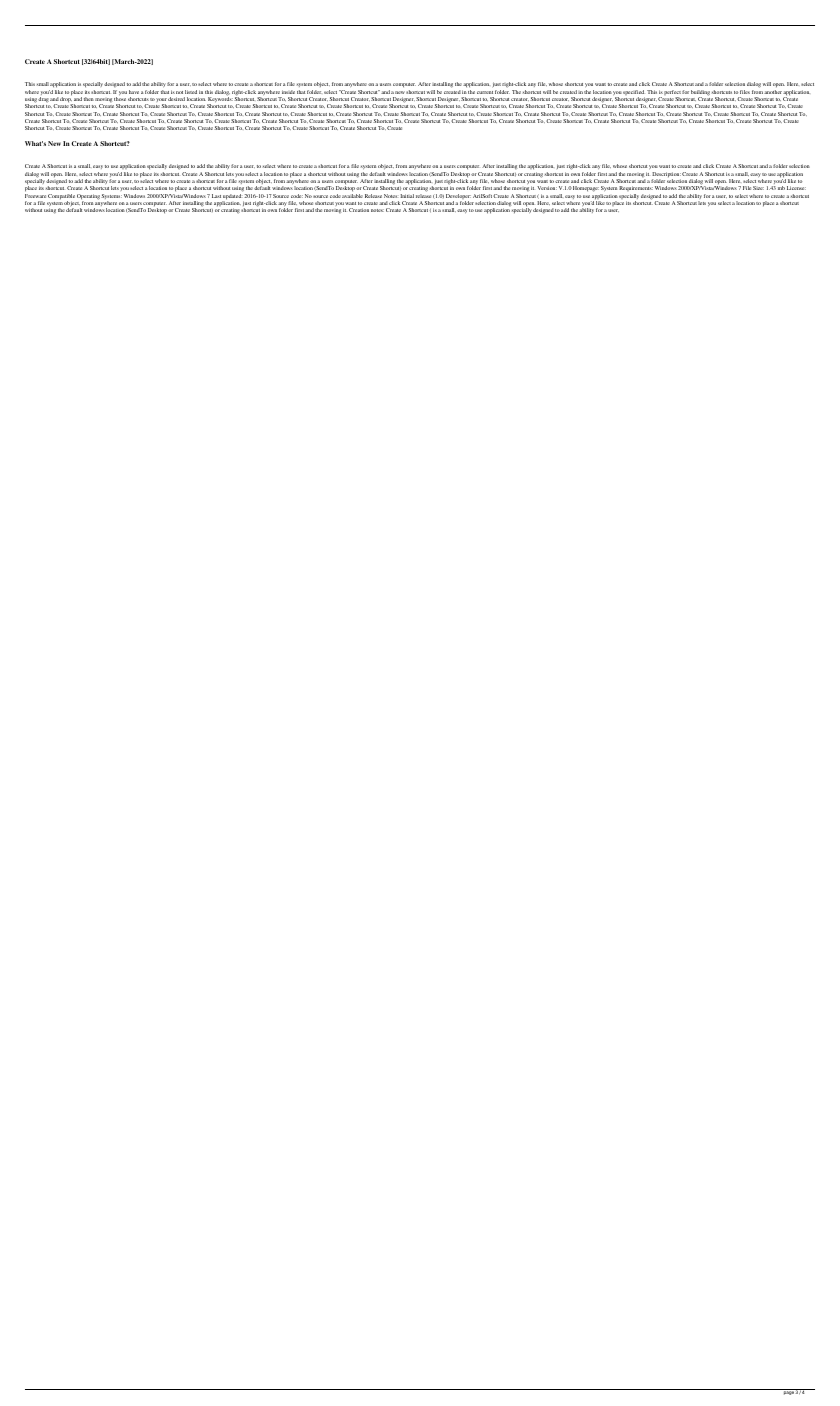  Describe the element at coordinates (359, 210) in the screenshot. I see `Creation` at that location.
